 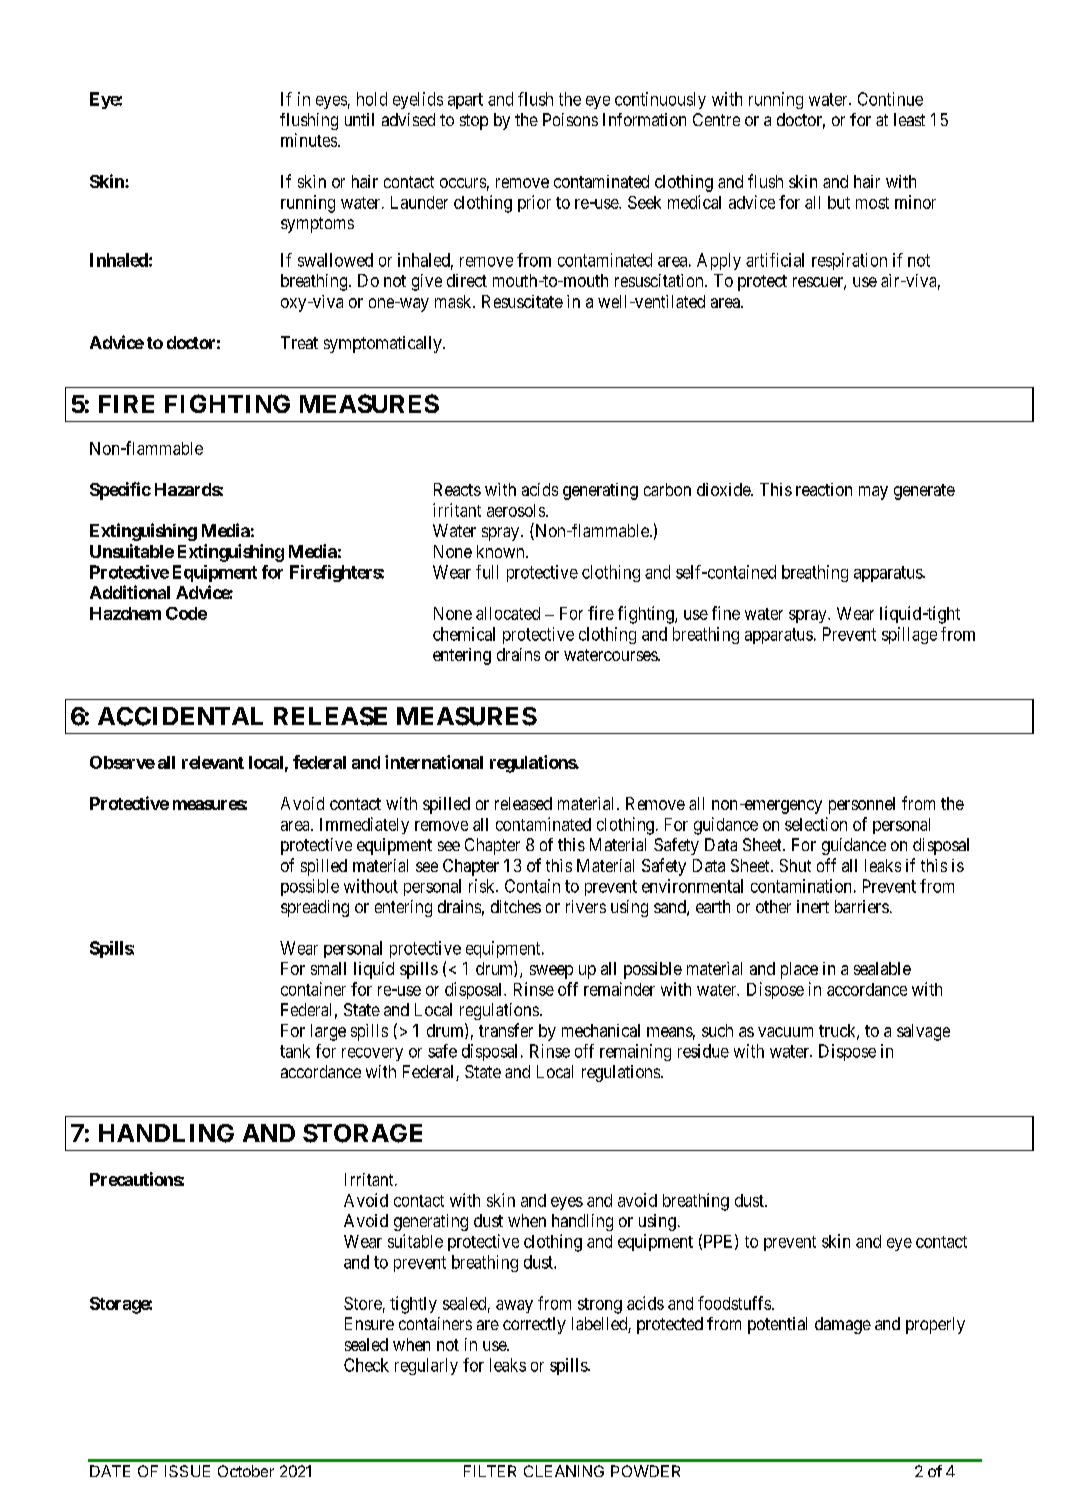 I want to click on place, so click(x=799, y=970).
